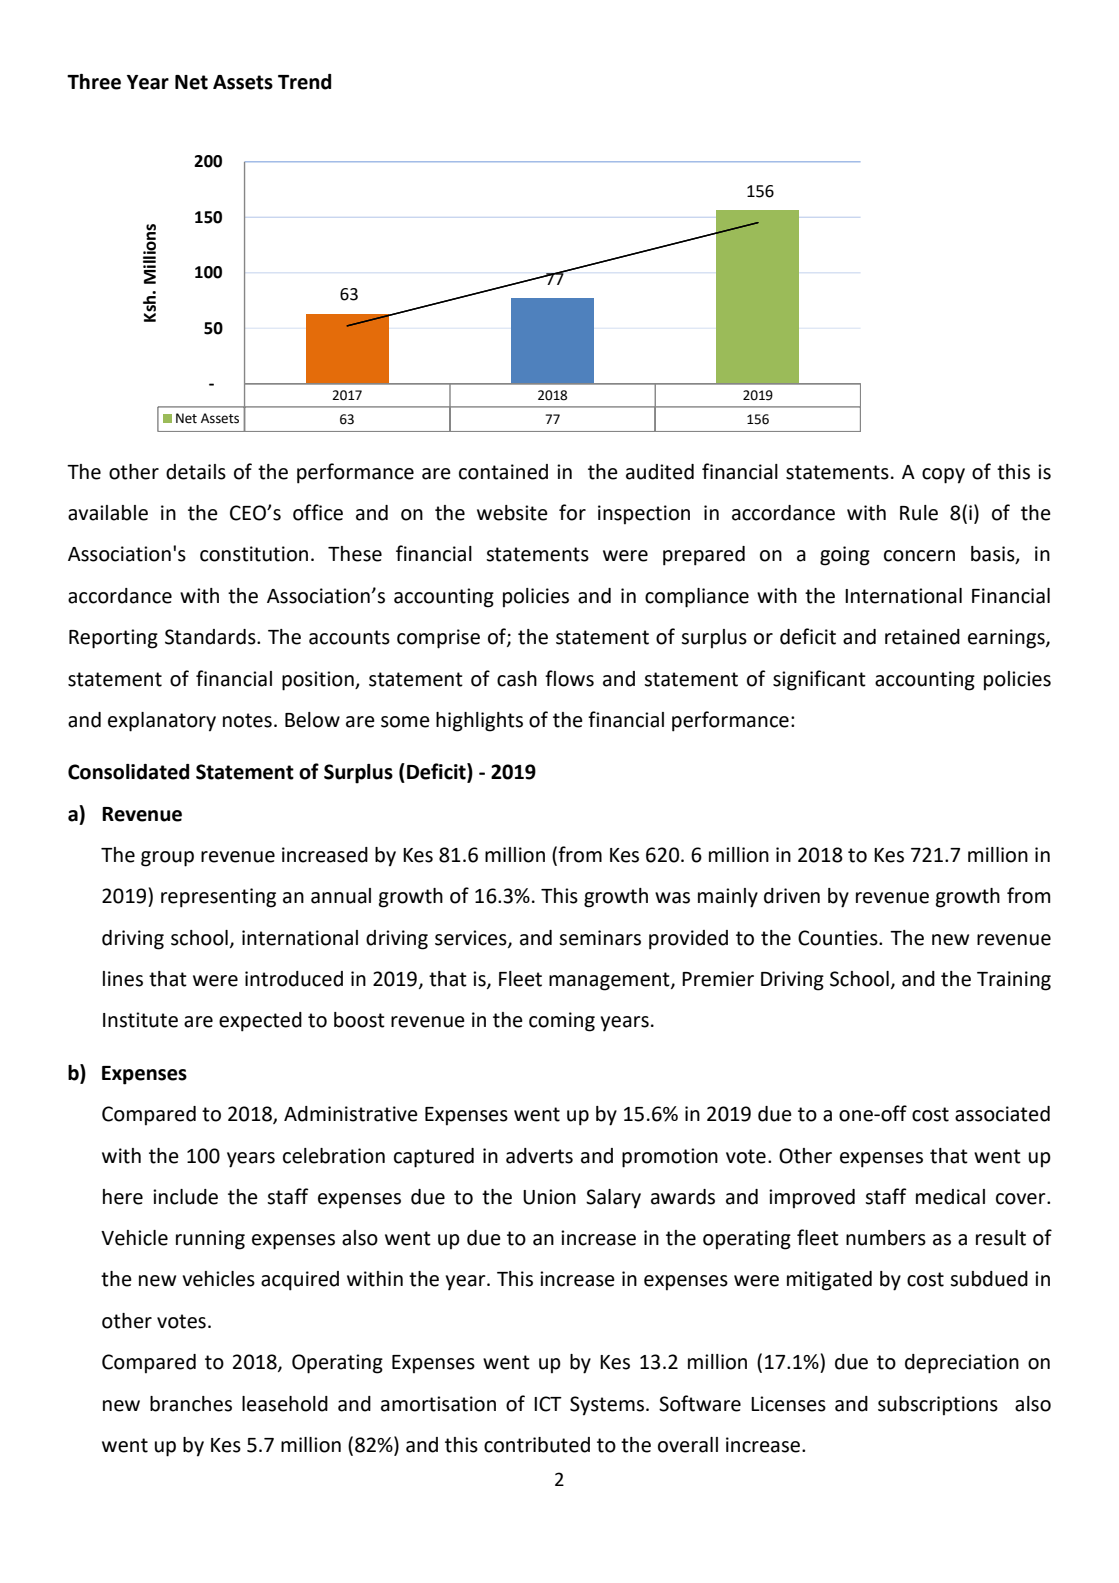 The image size is (1119, 1583). What do you see at coordinates (162, 722) in the screenshot?
I see `explanatory` at bounding box center [162, 722].
